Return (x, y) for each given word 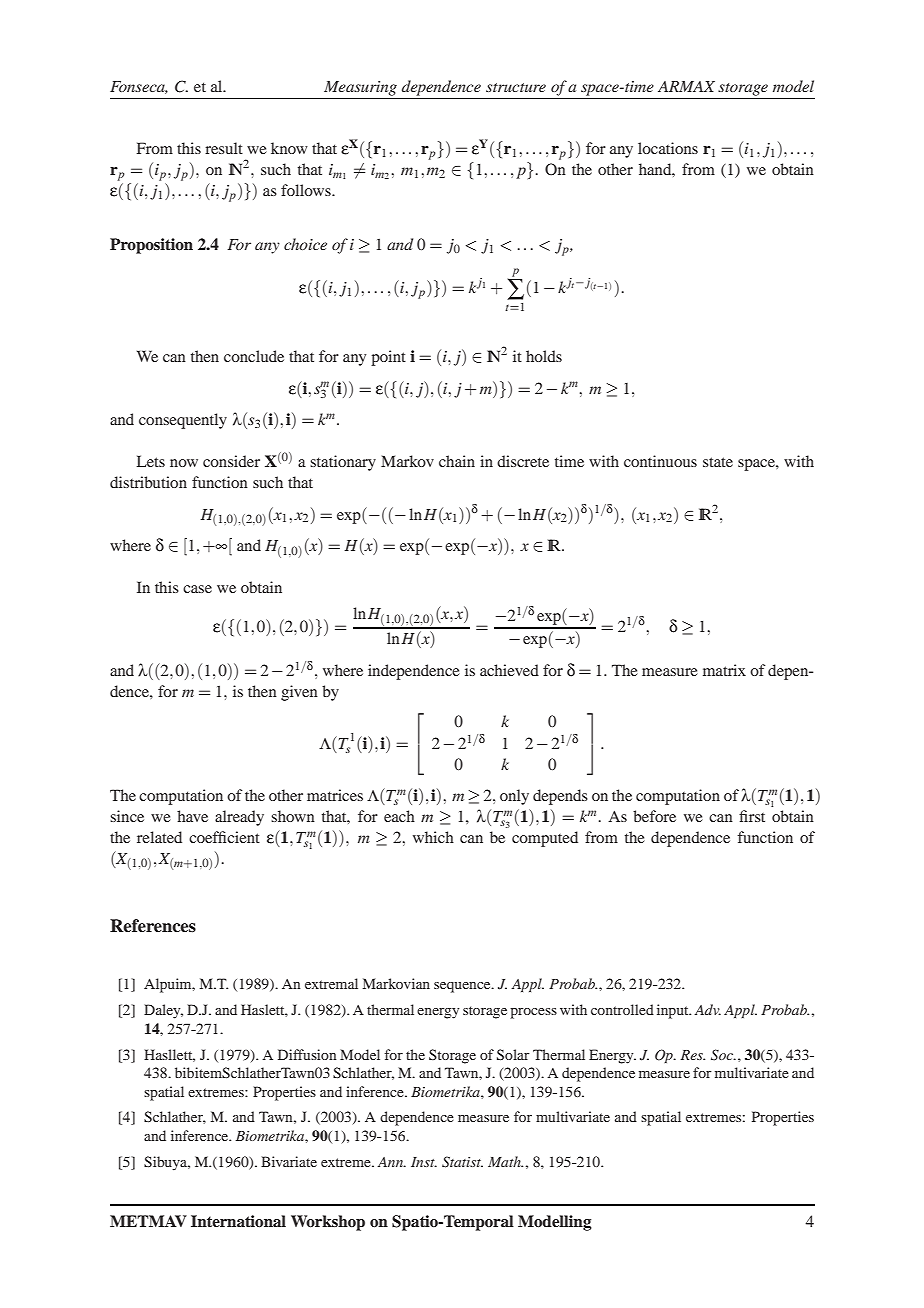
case (197, 589)
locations (668, 148)
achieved (509, 670)
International (238, 1221)
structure (516, 87)
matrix (724, 670)
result (224, 148)
